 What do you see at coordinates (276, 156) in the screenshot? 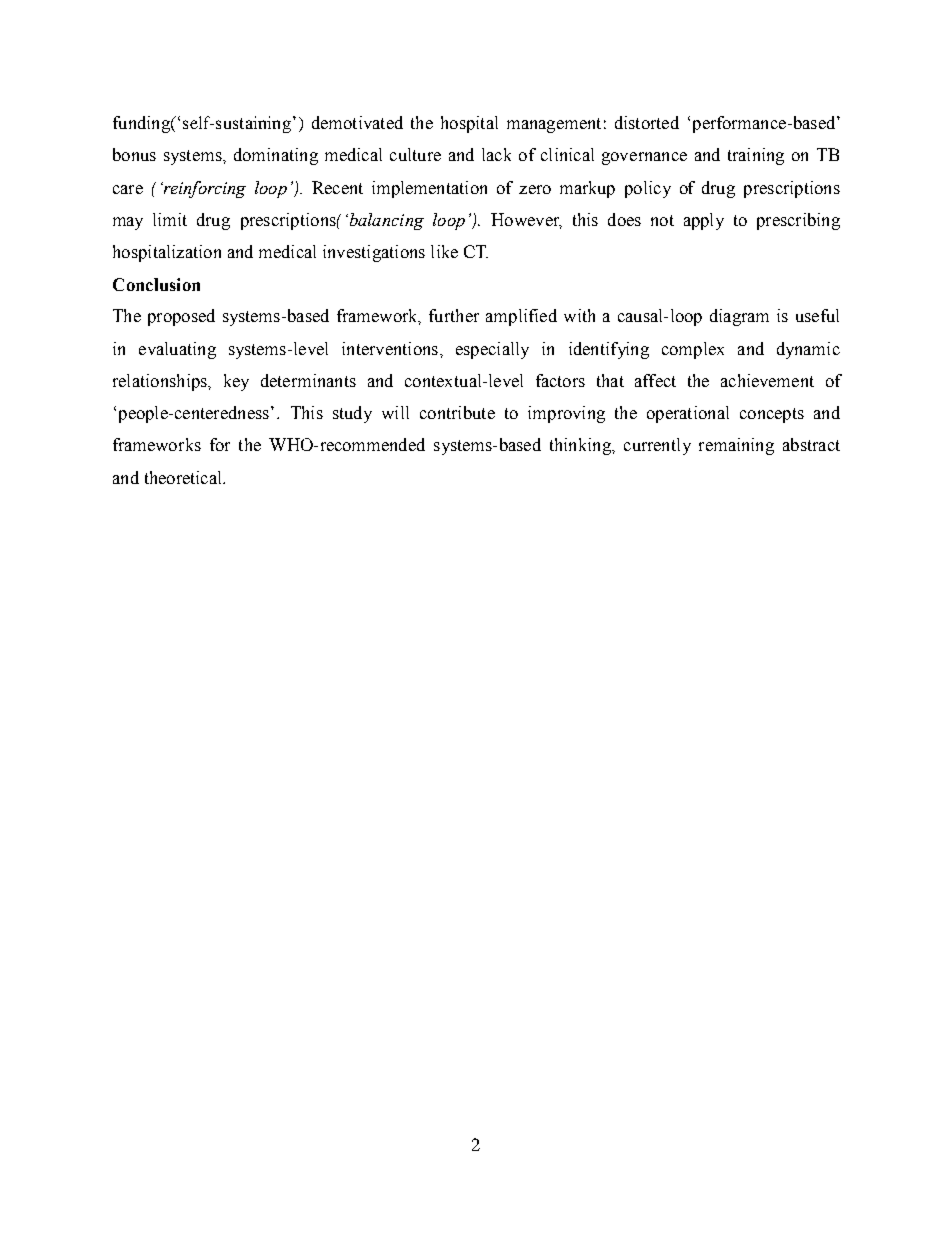
I see `dominating` at bounding box center [276, 156].
